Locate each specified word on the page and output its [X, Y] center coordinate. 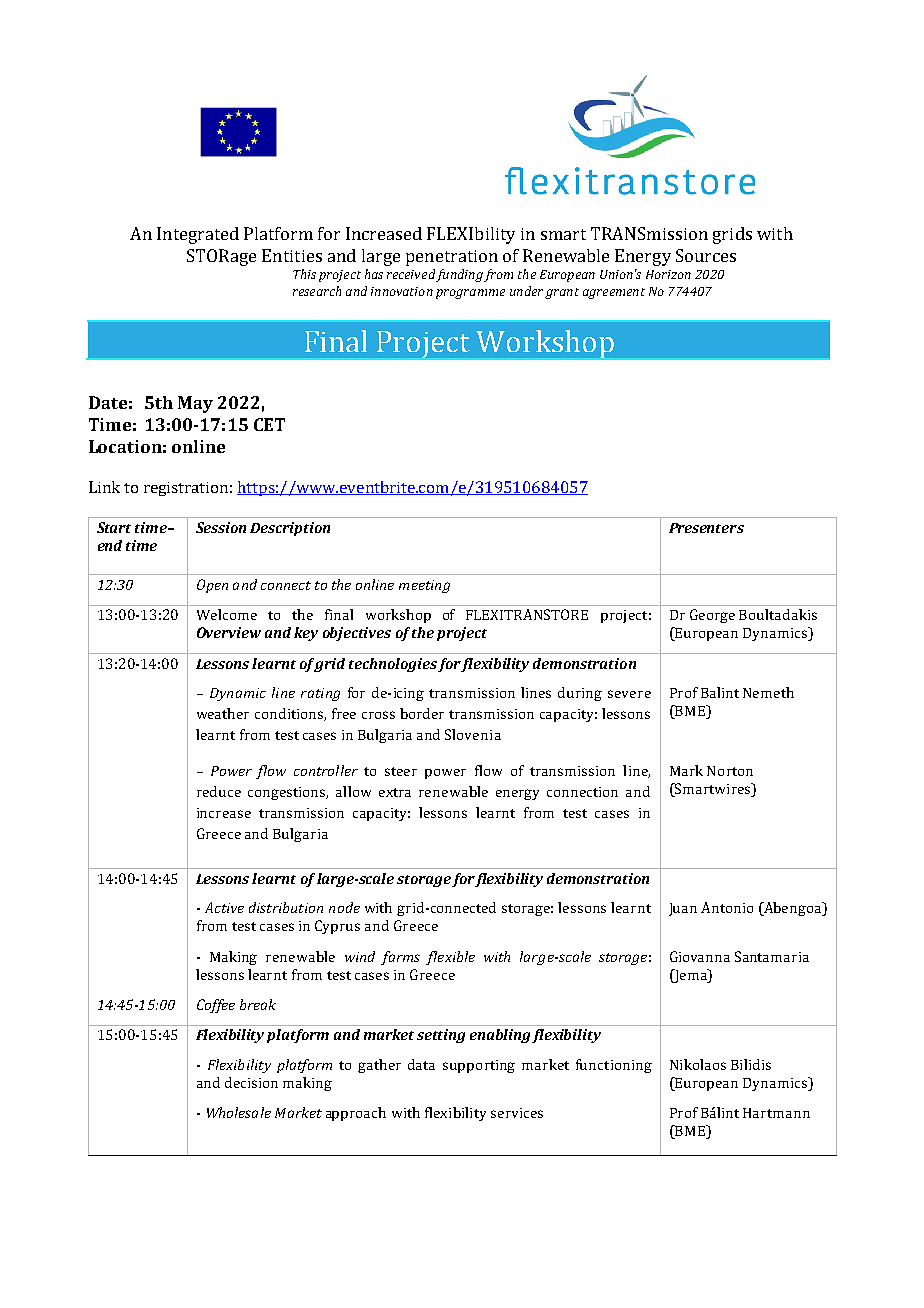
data [421, 1064]
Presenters [706, 528]
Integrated [198, 235]
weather [223, 713]
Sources [706, 255]
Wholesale [239, 1112]
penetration [452, 258]
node [344, 907]
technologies [393, 665]
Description [290, 529]
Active [224, 907]
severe [629, 694]
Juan [683, 909]
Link [104, 487]
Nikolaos [698, 1064]
